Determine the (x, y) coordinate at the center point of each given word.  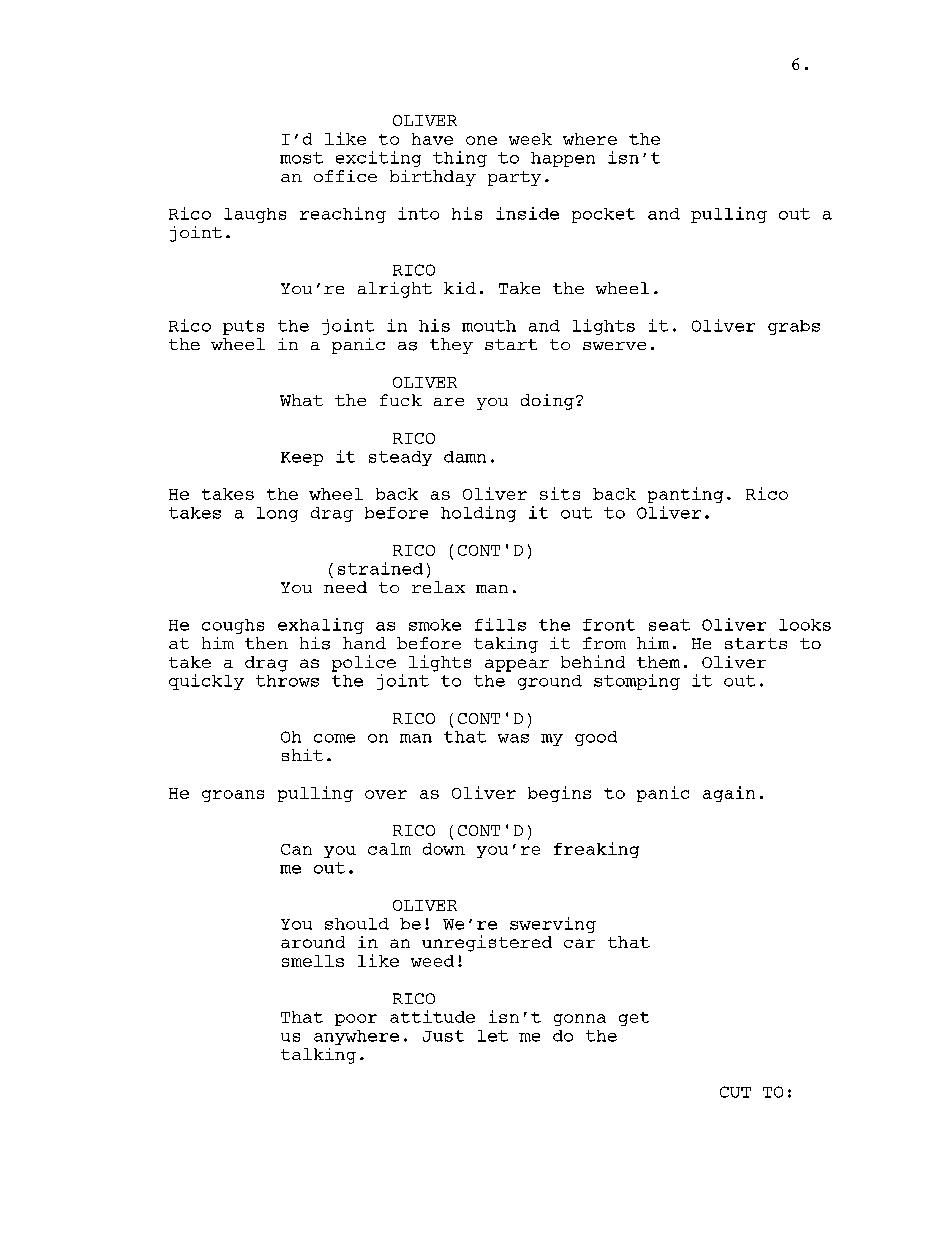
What (301, 400)
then (266, 643)
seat (669, 625)
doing (547, 402)
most (301, 158)
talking (318, 1056)
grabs (794, 327)
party (514, 178)
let (493, 1036)
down (444, 849)
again (729, 794)
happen (563, 159)
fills (500, 624)
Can (296, 849)
